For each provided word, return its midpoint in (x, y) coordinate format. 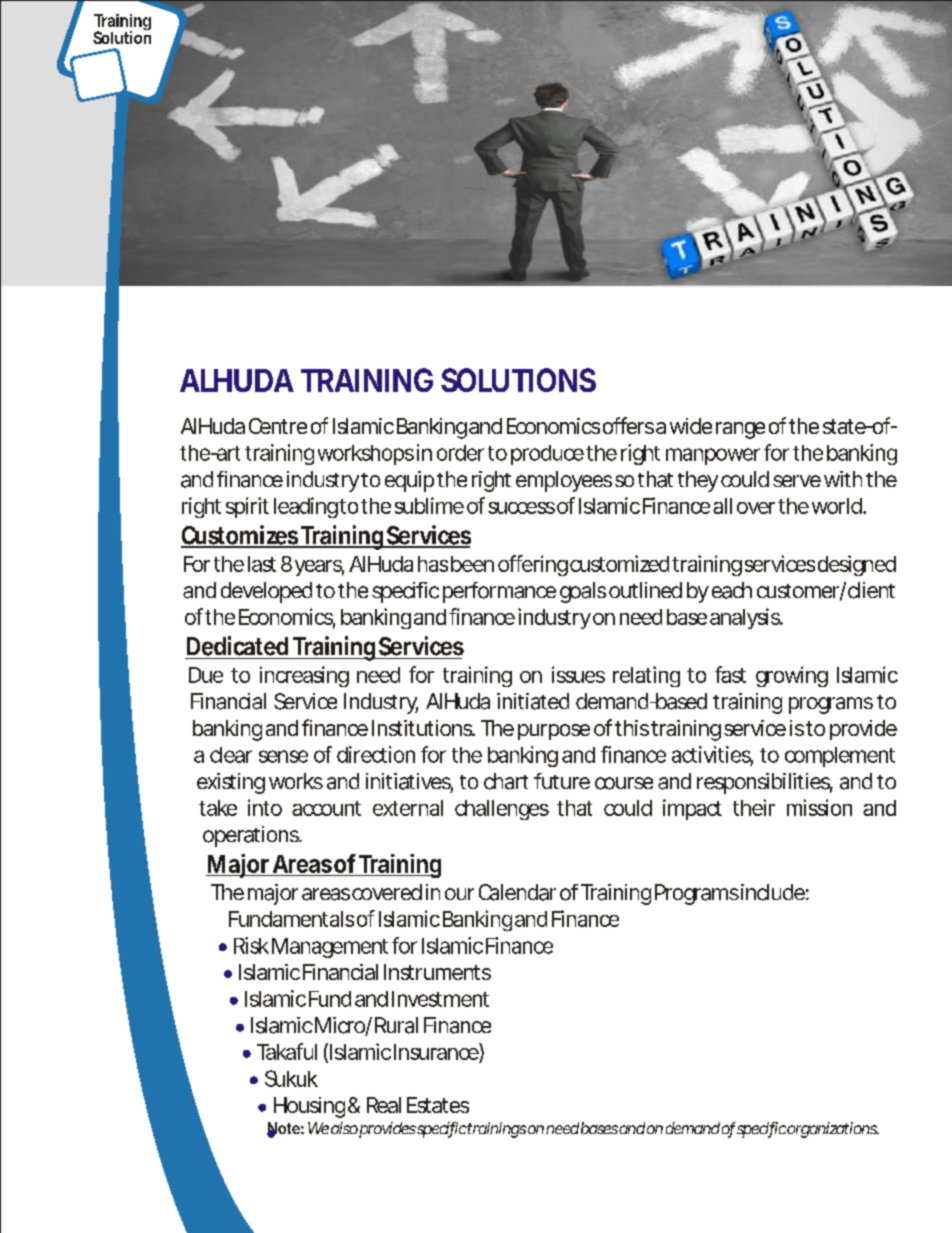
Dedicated (237, 646)
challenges (502, 810)
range (740, 430)
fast (730, 674)
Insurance (436, 1052)
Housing (309, 1107)
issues (578, 674)
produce (547, 455)
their (754, 807)
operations (251, 836)
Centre (278, 426)
